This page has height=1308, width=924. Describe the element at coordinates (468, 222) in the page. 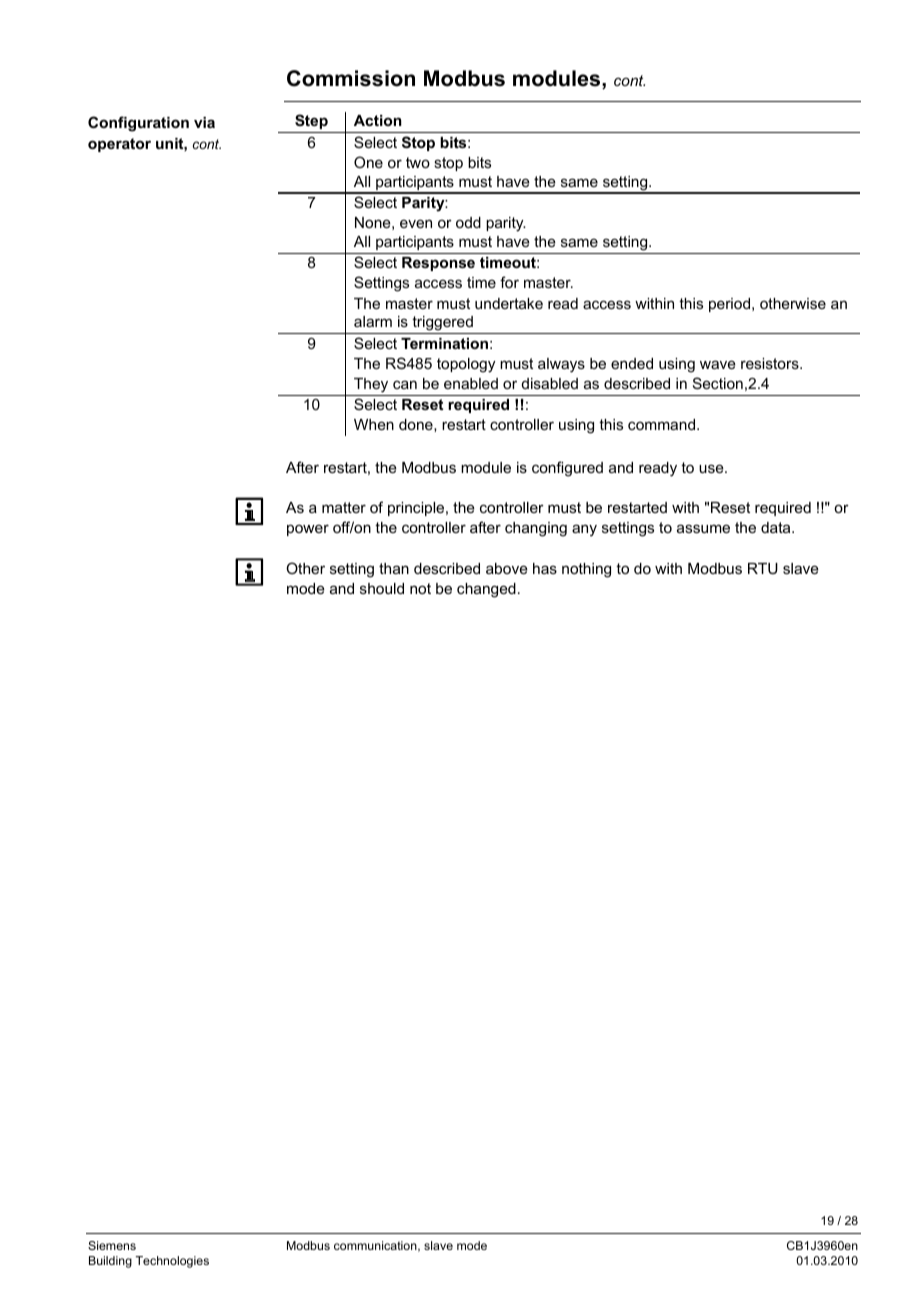

I see `odd` at that location.
